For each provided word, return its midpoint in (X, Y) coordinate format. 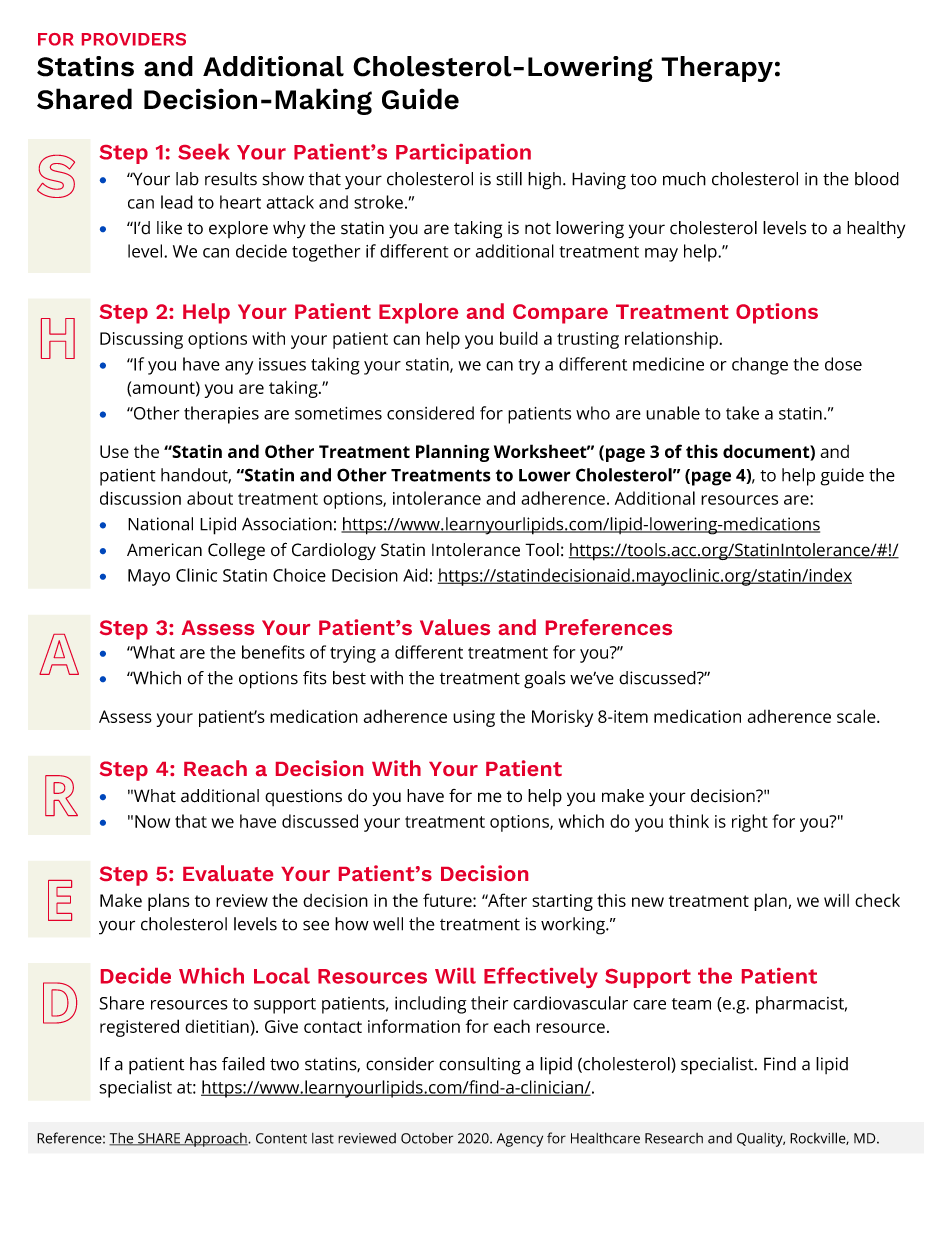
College (236, 551)
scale (857, 716)
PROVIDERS (134, 39)
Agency (520, 1140)
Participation (463, 154)
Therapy (717, 69)
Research (674, 1138)
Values (455, 627)
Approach (215, 1140)
